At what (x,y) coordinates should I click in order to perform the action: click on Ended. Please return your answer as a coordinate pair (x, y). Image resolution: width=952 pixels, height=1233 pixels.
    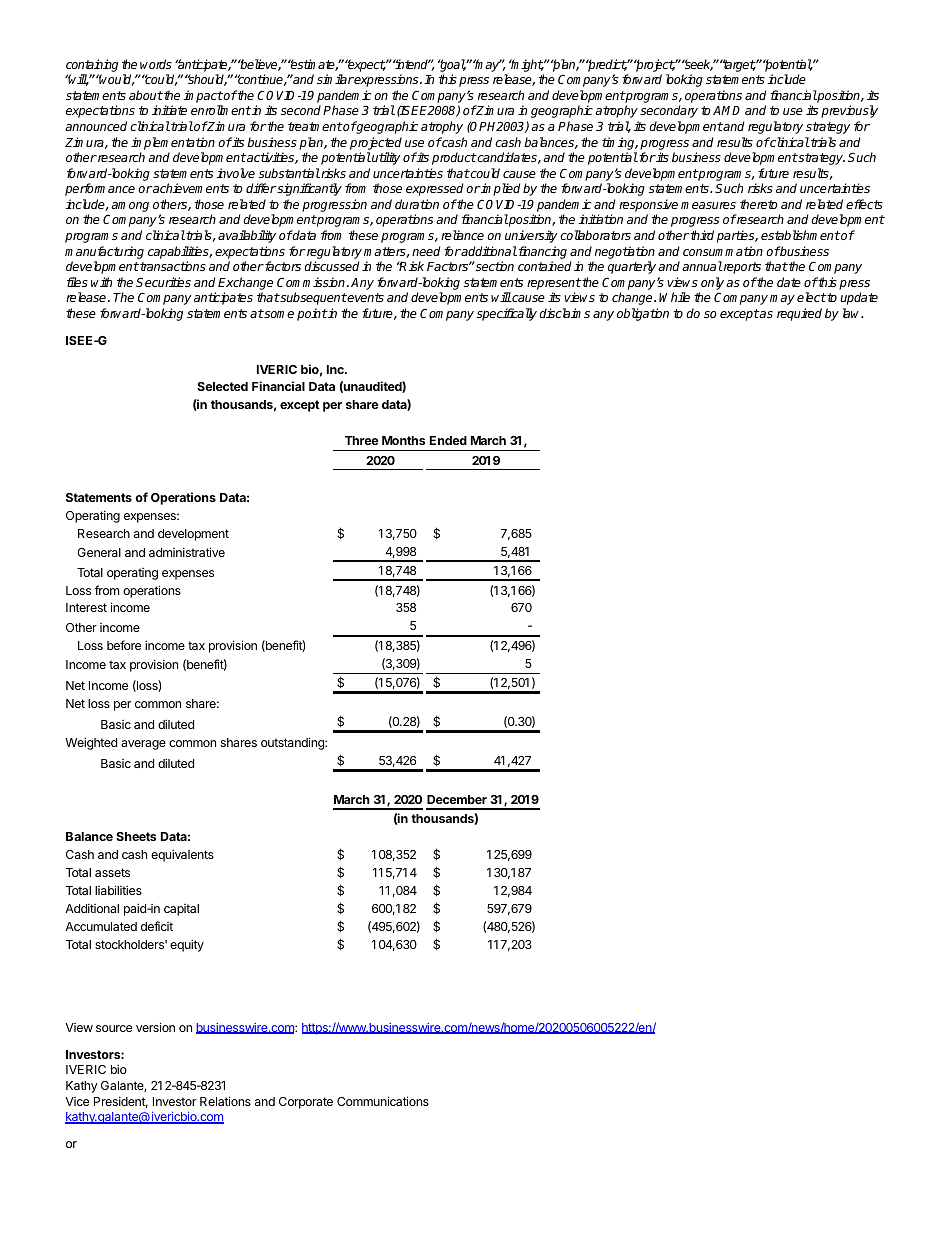
    Looking at the image, I should click on (448, 440).
